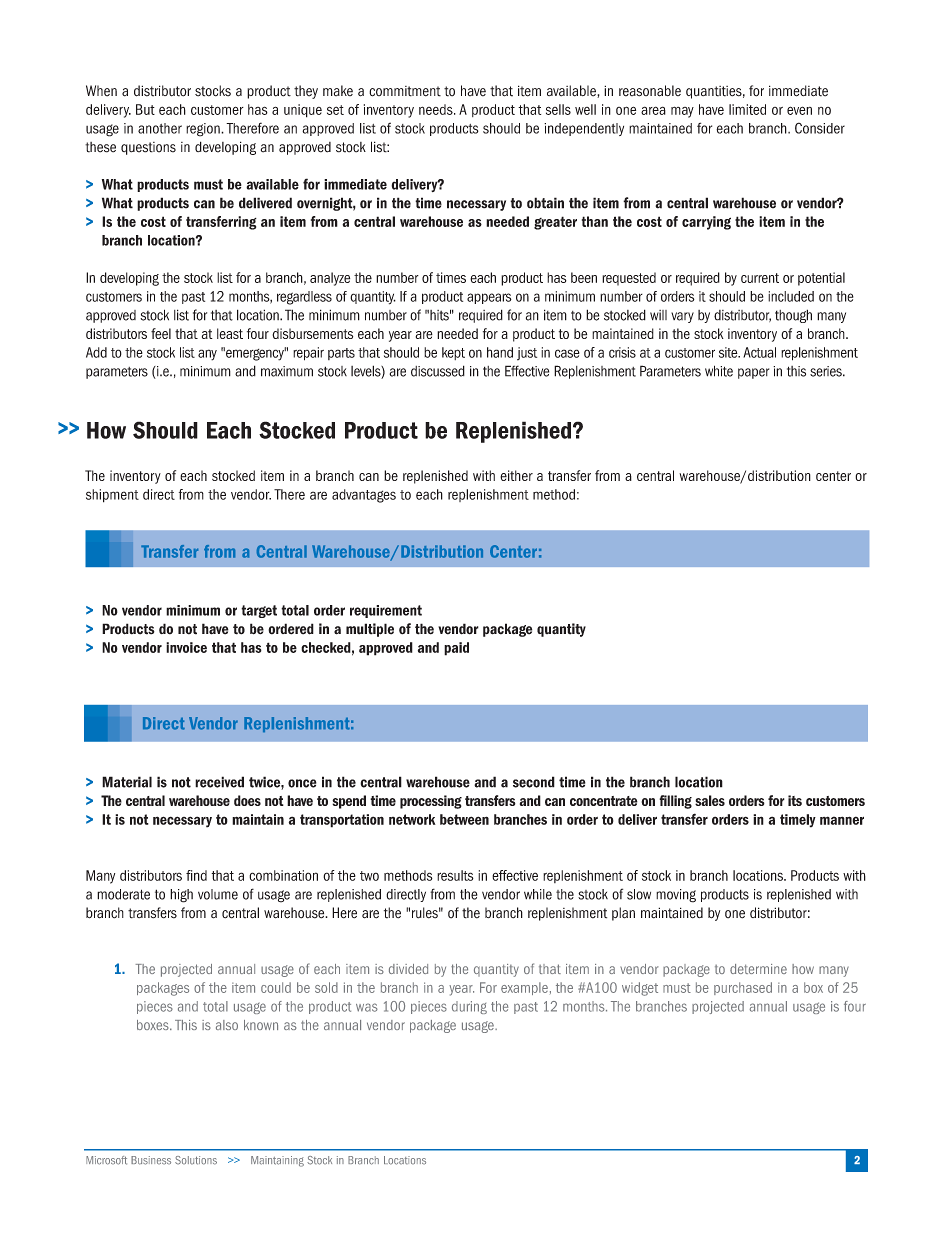 Image resolution: width=952 pixels, height=1233 pixels. I want to click on sales, so click(710, 800).
